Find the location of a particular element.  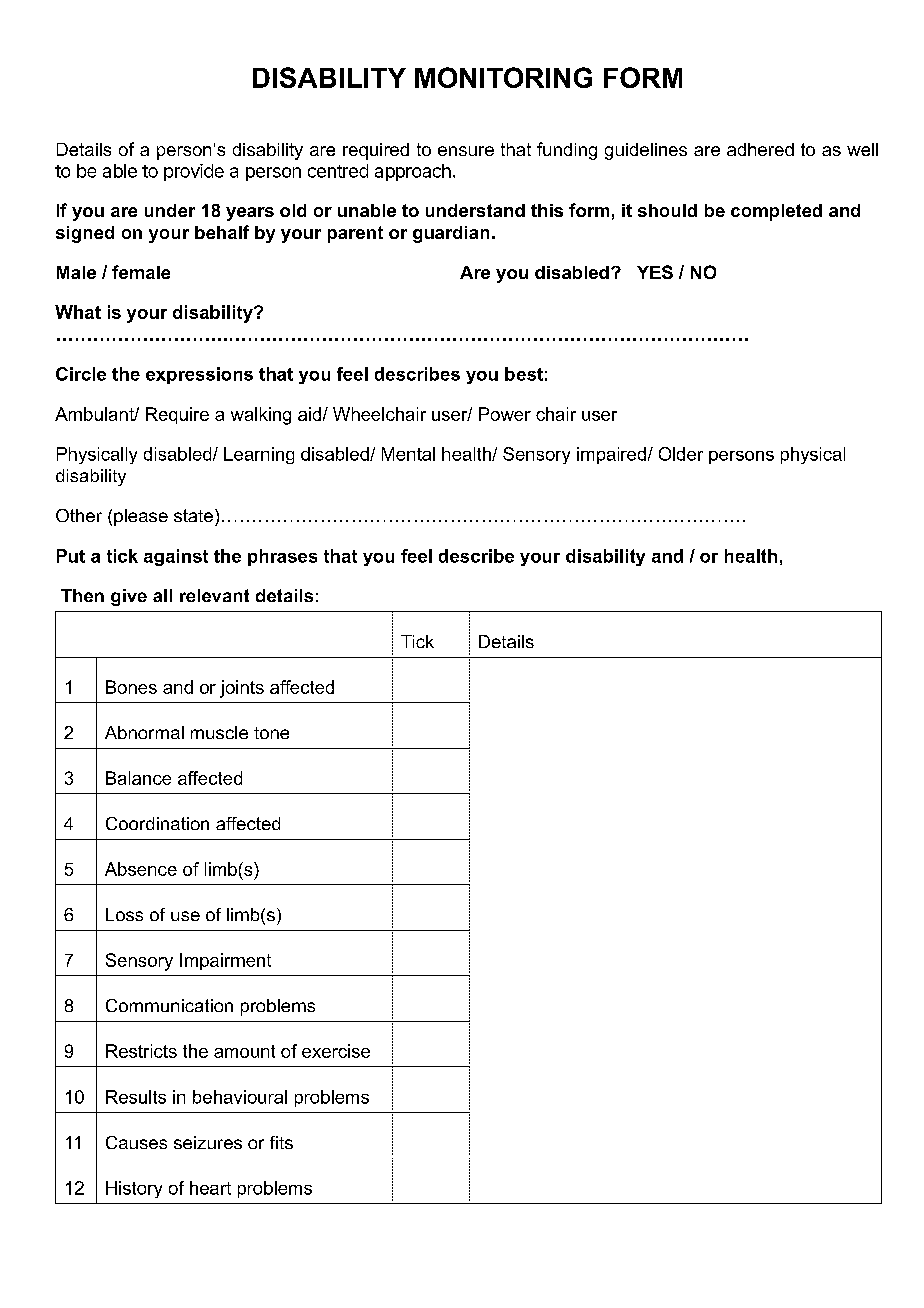

expressions is located at coordinates (199, 375).
